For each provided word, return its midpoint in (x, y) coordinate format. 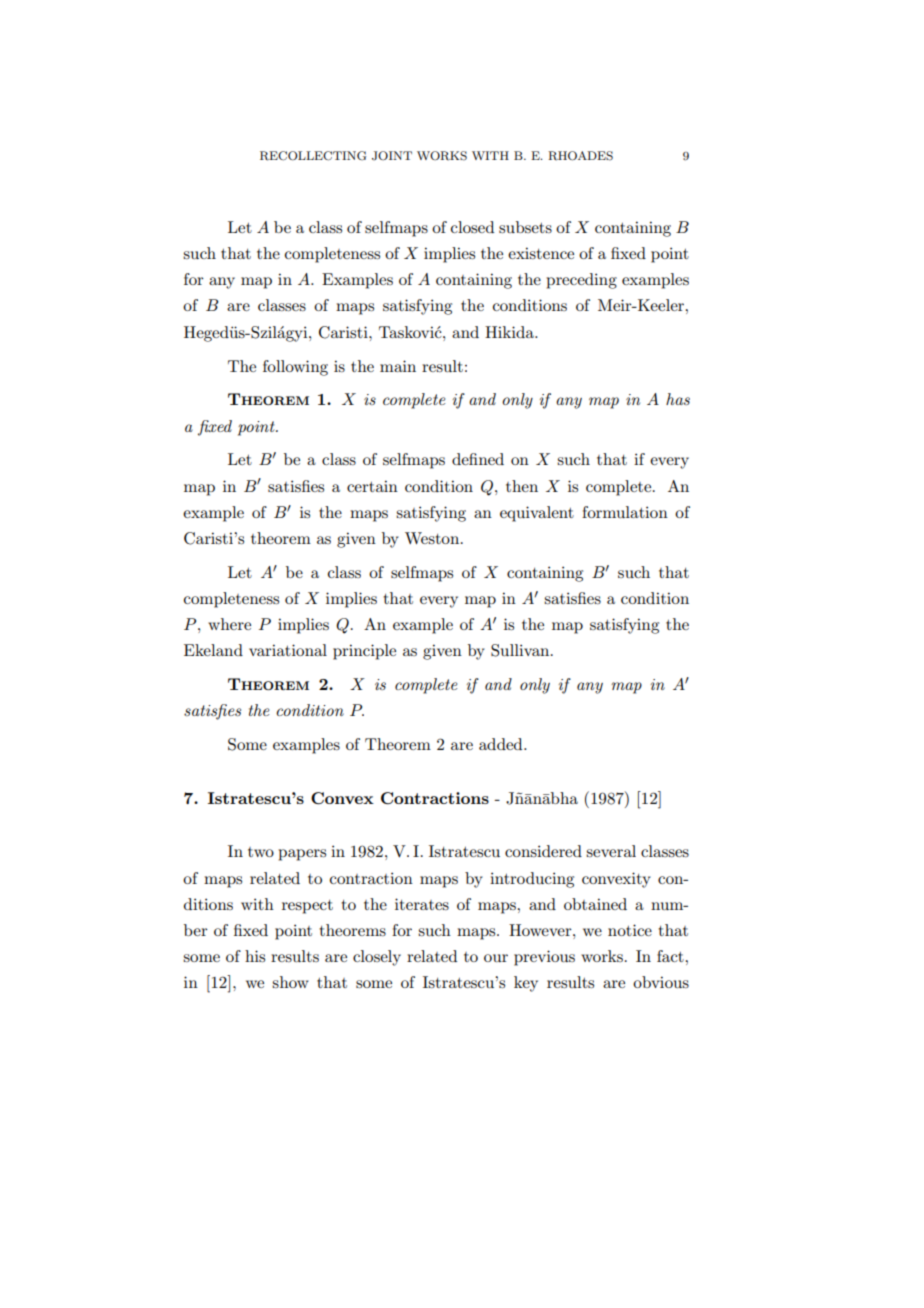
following (295, 368)
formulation (625, 512)
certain (372, 486)
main (398, 366)
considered (543, 851)
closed (472, 227)
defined (478, 459)
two (261, 852)
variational (288, 650)
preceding (581, 281)
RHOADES (580, 156)
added (502, 744)
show (290, 982)
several (611, 851)
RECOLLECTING (313, 156)
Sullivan (521, 650)
